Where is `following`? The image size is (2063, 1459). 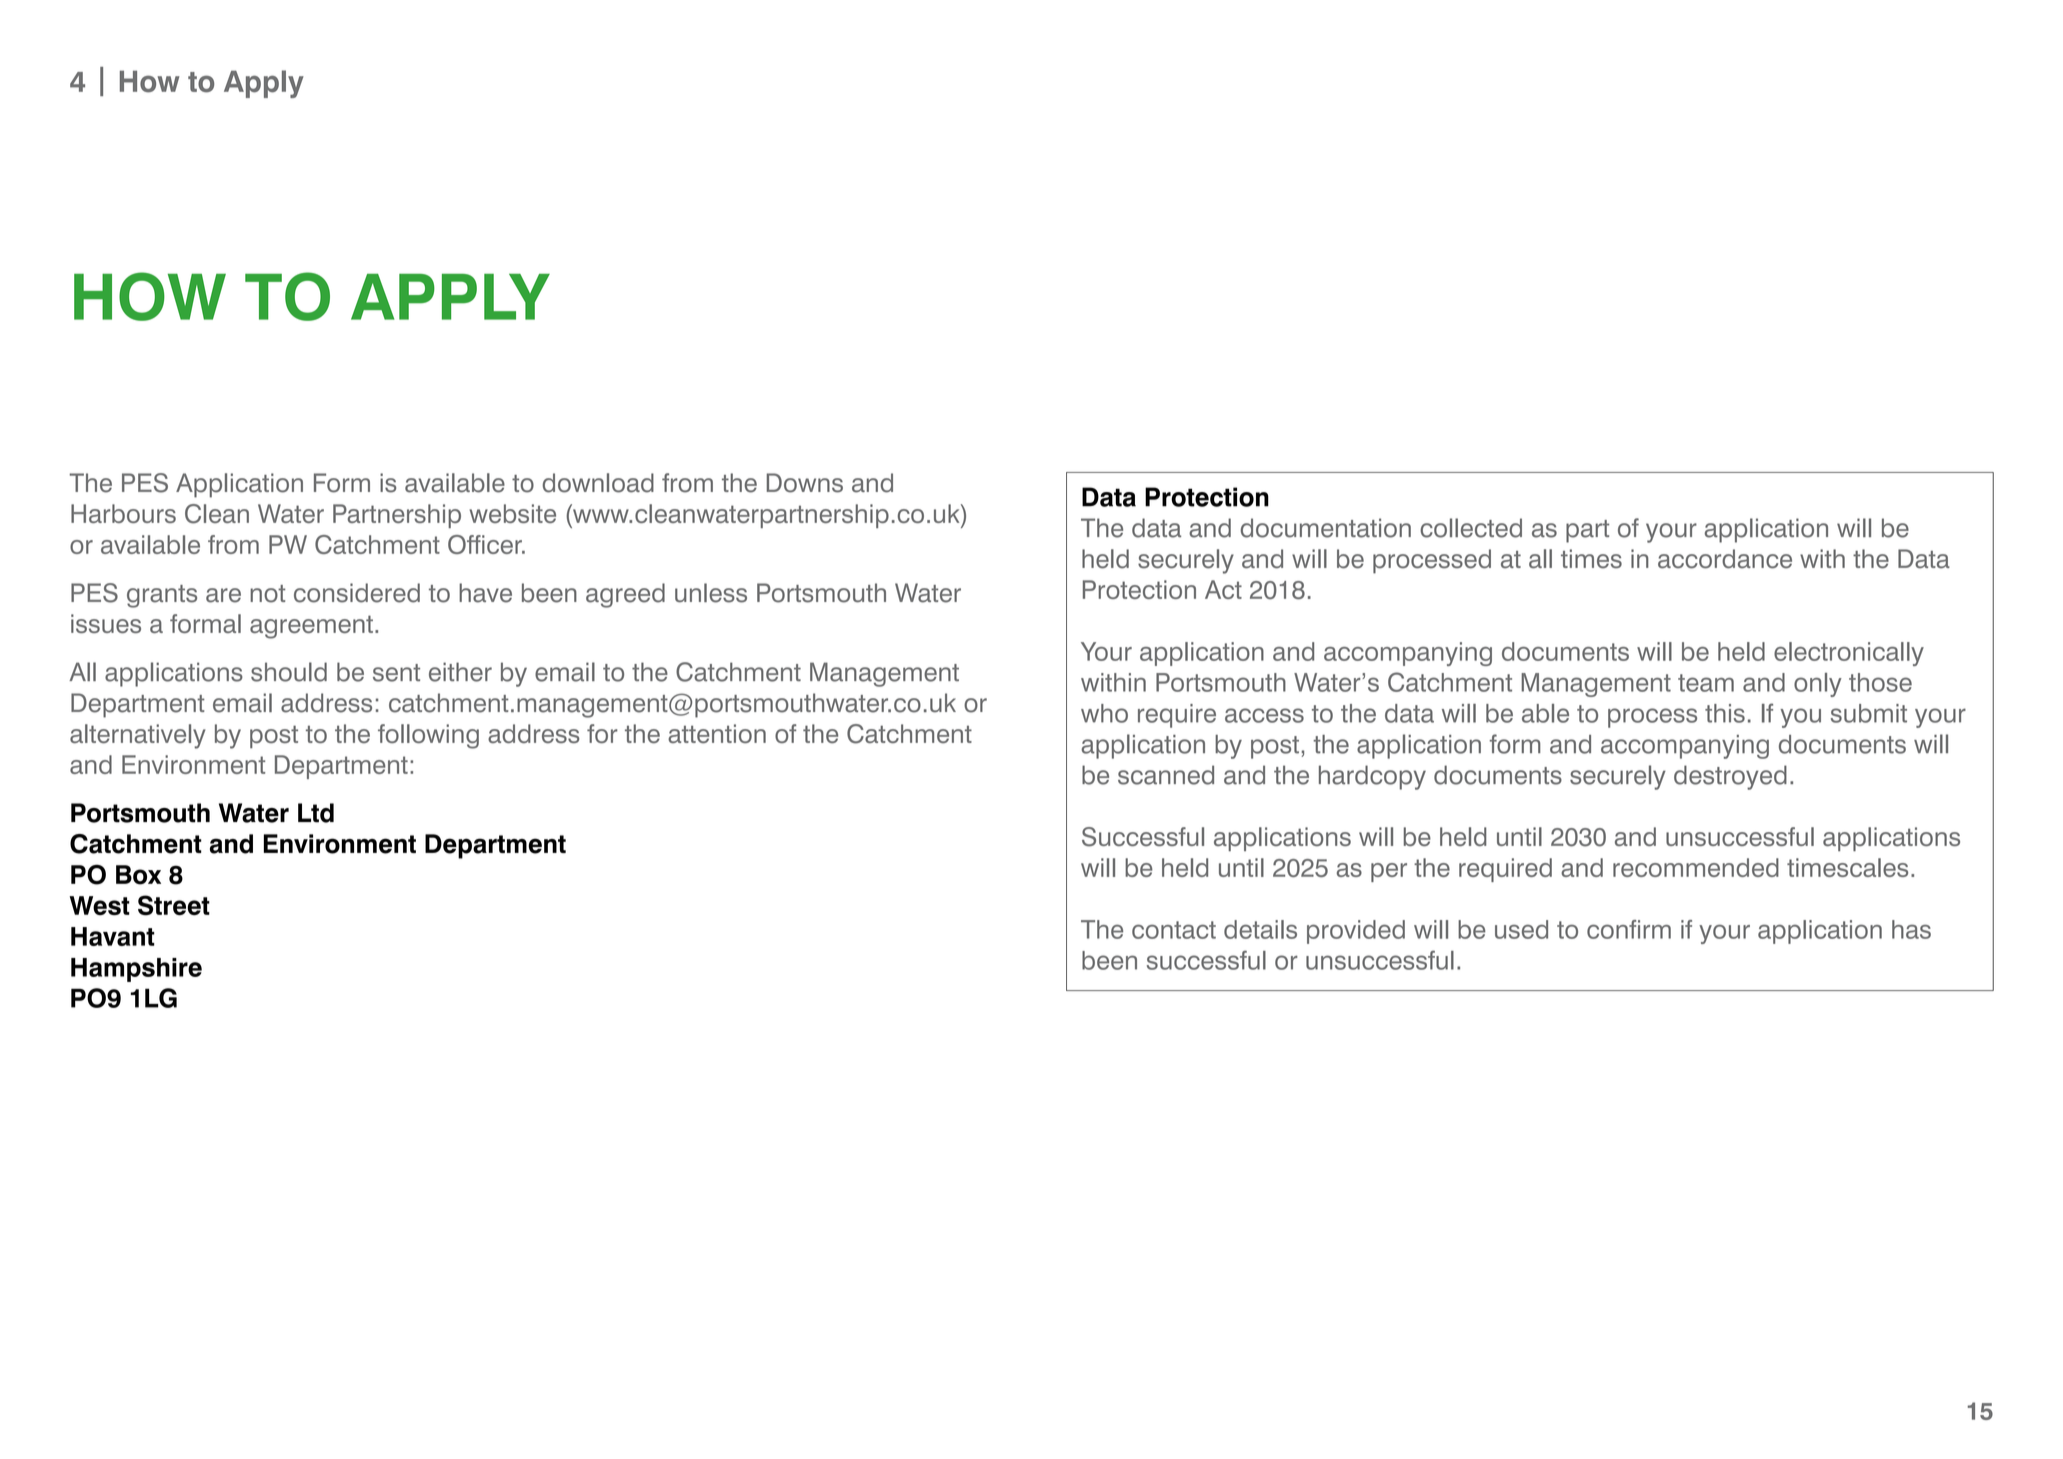 following is located at coordinates (428, 736).
